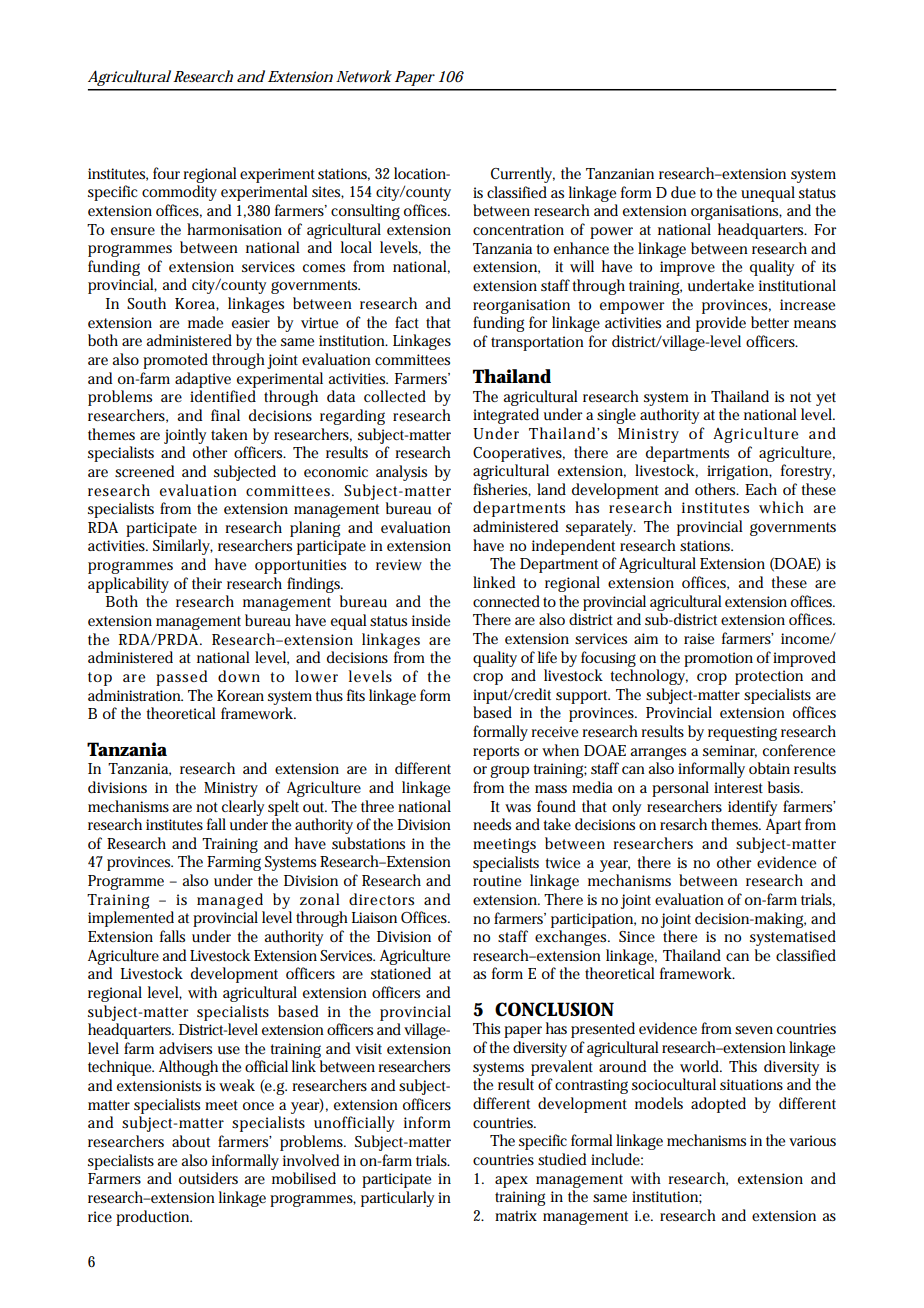  I want to click on outsiders, so click(208, 1178).
